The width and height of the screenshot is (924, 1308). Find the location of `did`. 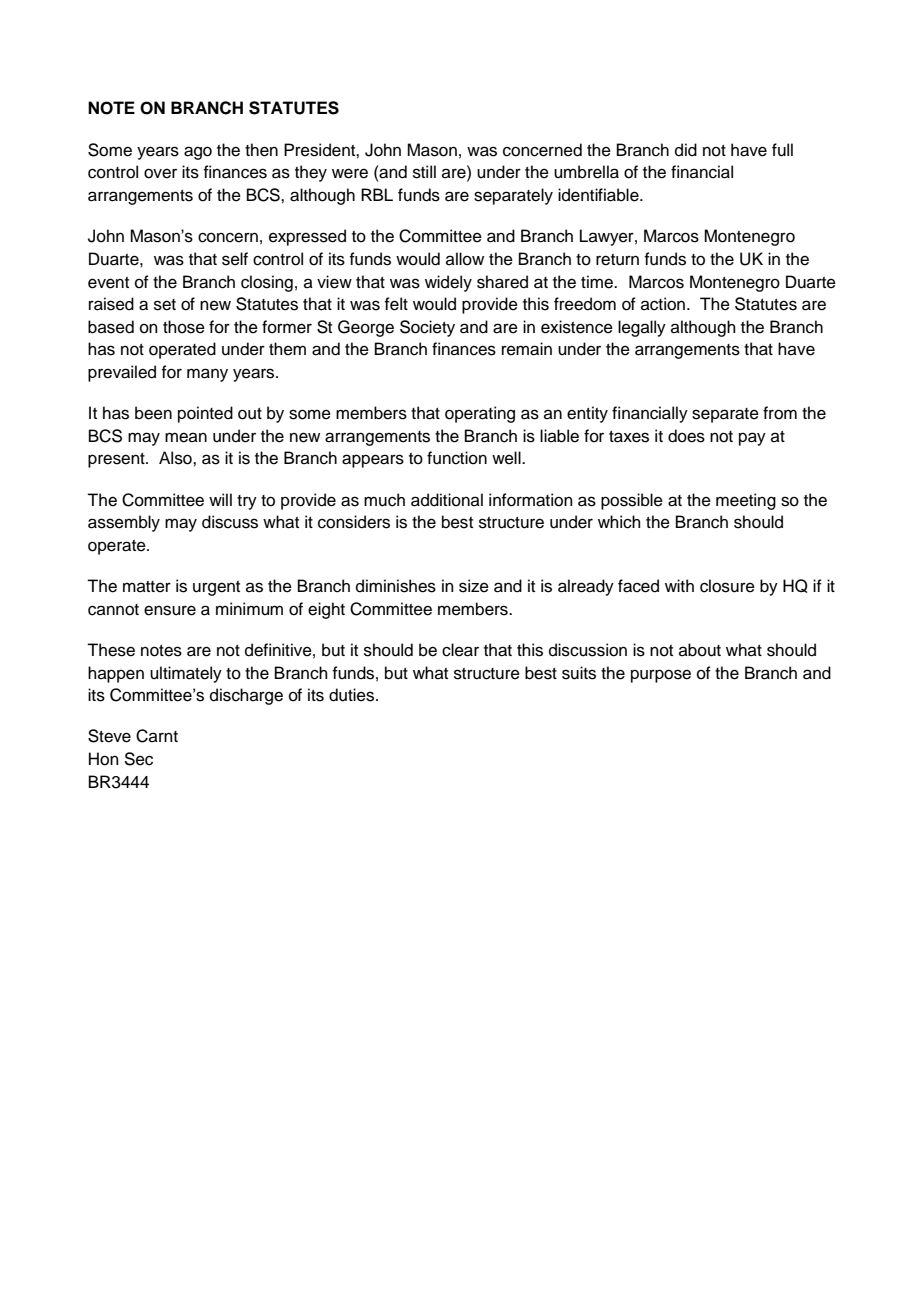

did is located at coordinates (686, 150).
